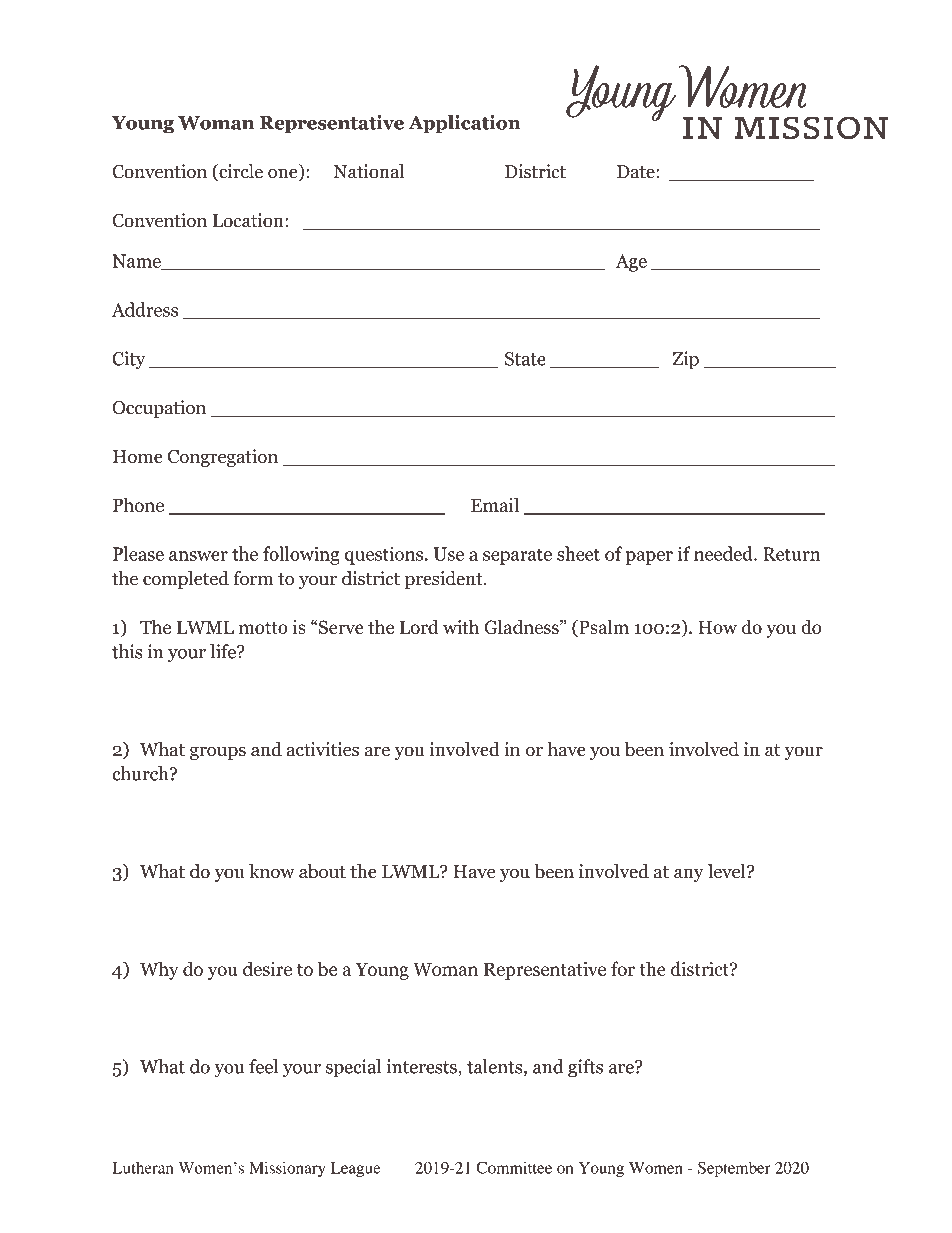 The image size is (952, 1233). Describe the element at coordinates (461, 626) in the document. I see `with` at that location.
